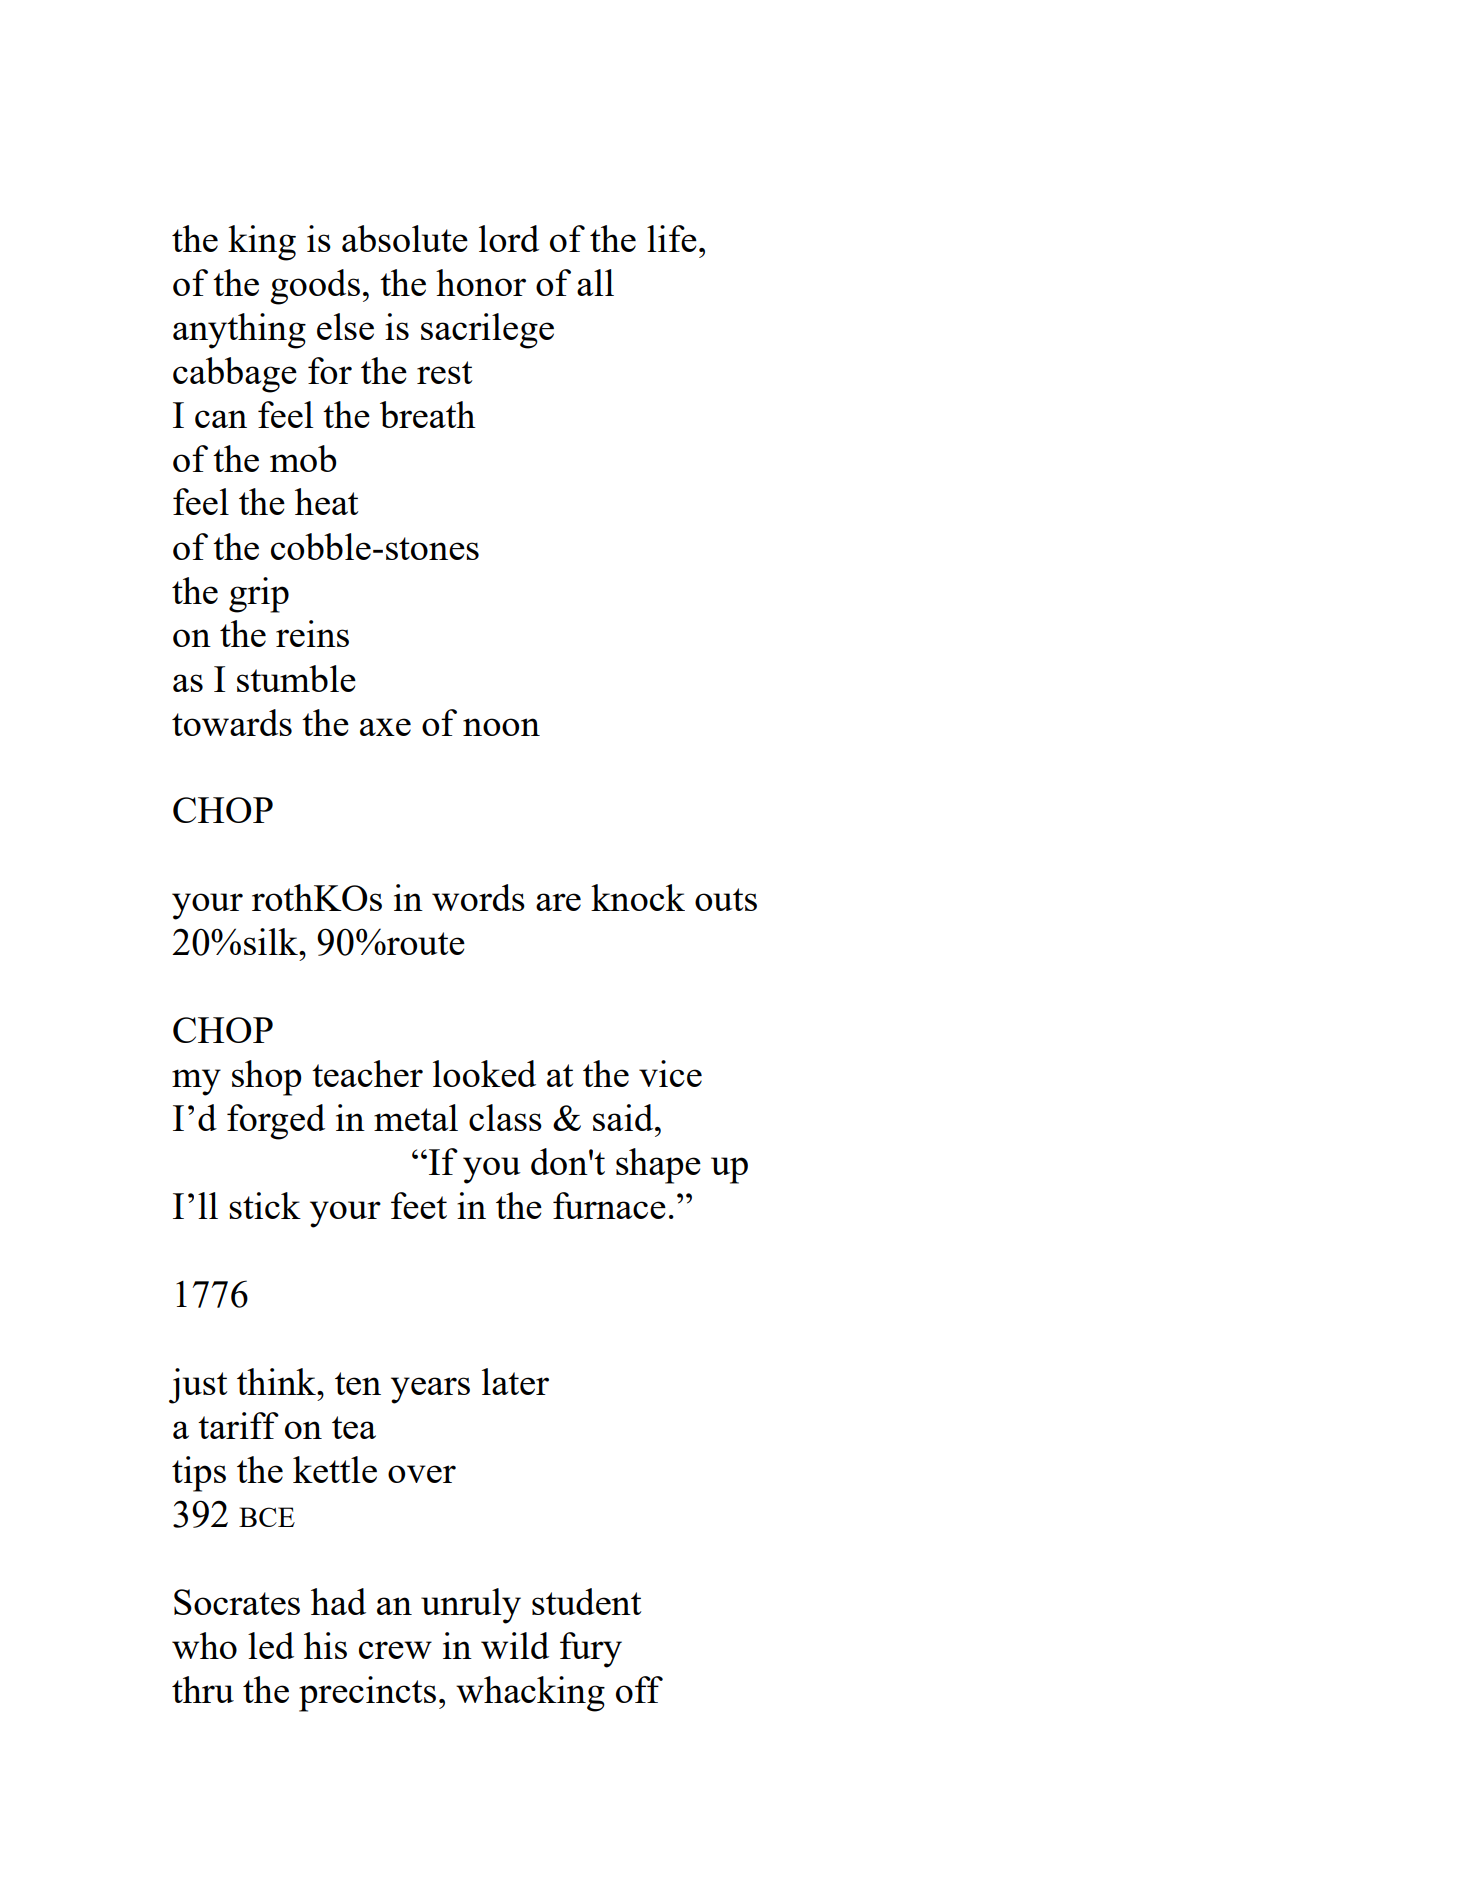 The width and height of the screenshot is (1463, 1893). Describe the element at coordinates (471, 1606) in the screenshot. I see `unruly` at that location.
